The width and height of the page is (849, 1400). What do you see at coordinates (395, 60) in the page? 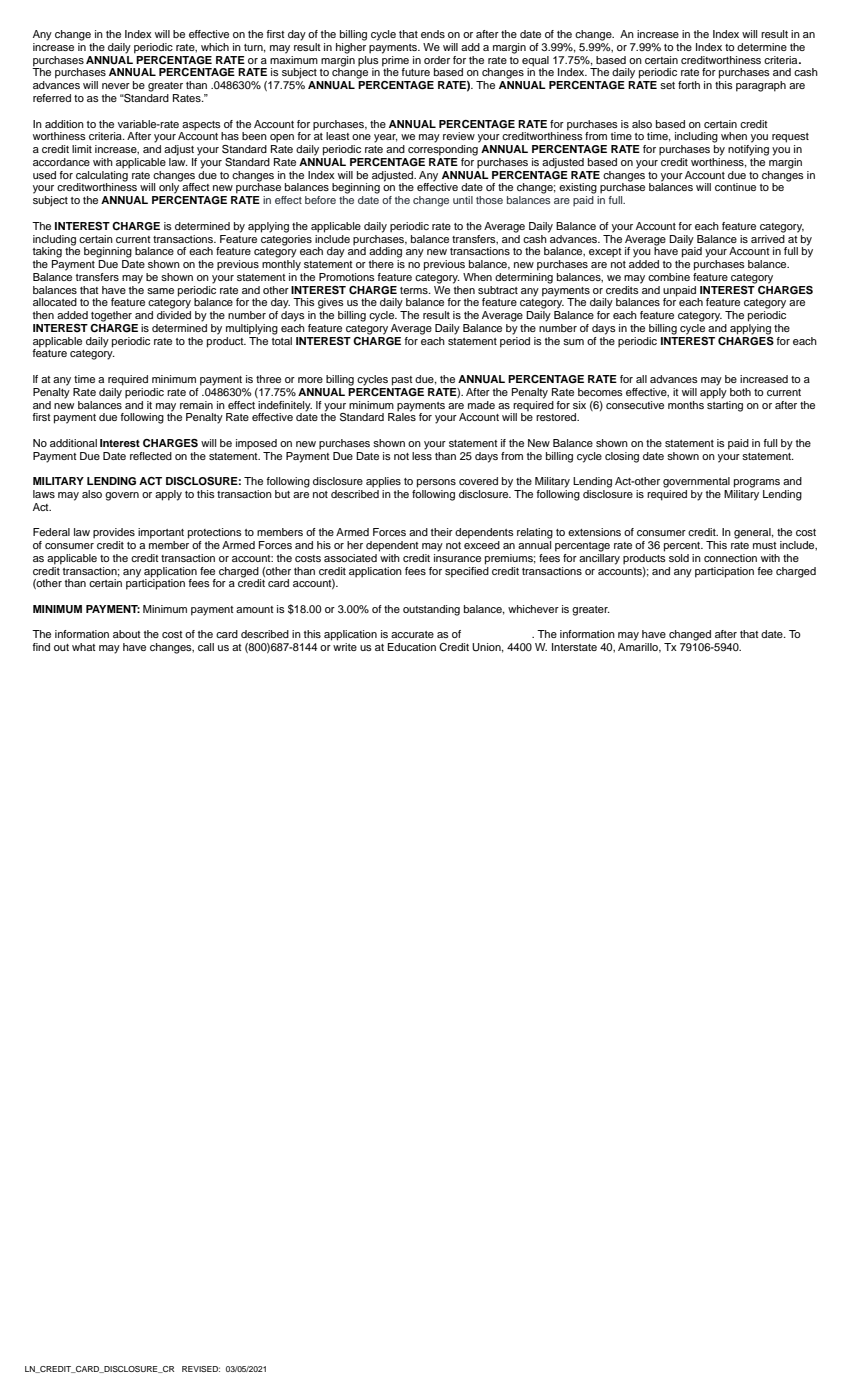
I see `prime` at bounding box center [395, 60].
